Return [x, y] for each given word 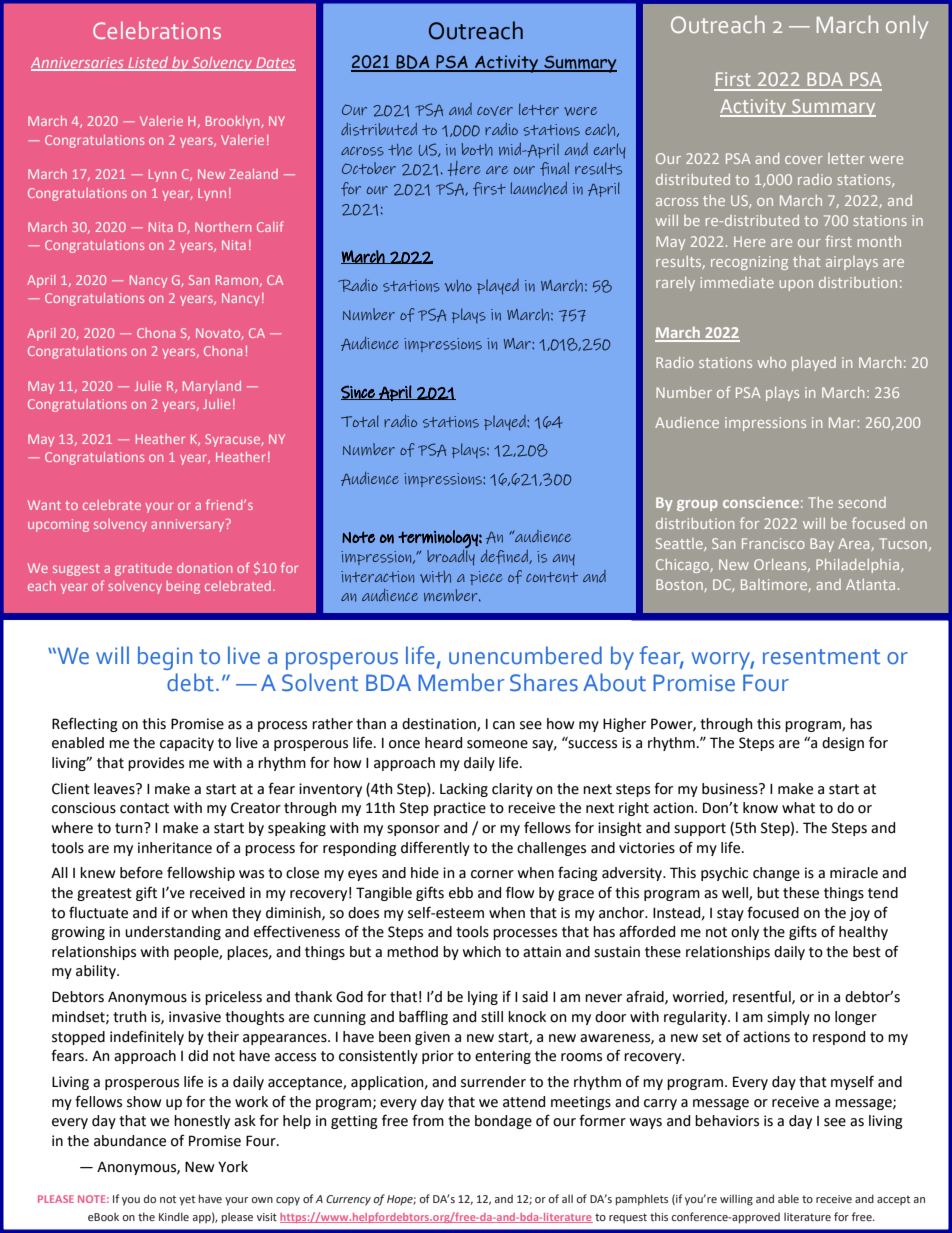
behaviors [727, 1121]
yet [187, 1201]
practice [460, 809]
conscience [761, 502]
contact [144, 808]
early [609, 151]
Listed [148, 63]
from [428, 1120]
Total [360, 421]
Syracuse [233, 440]
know [760, 808]
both [477, 149]
